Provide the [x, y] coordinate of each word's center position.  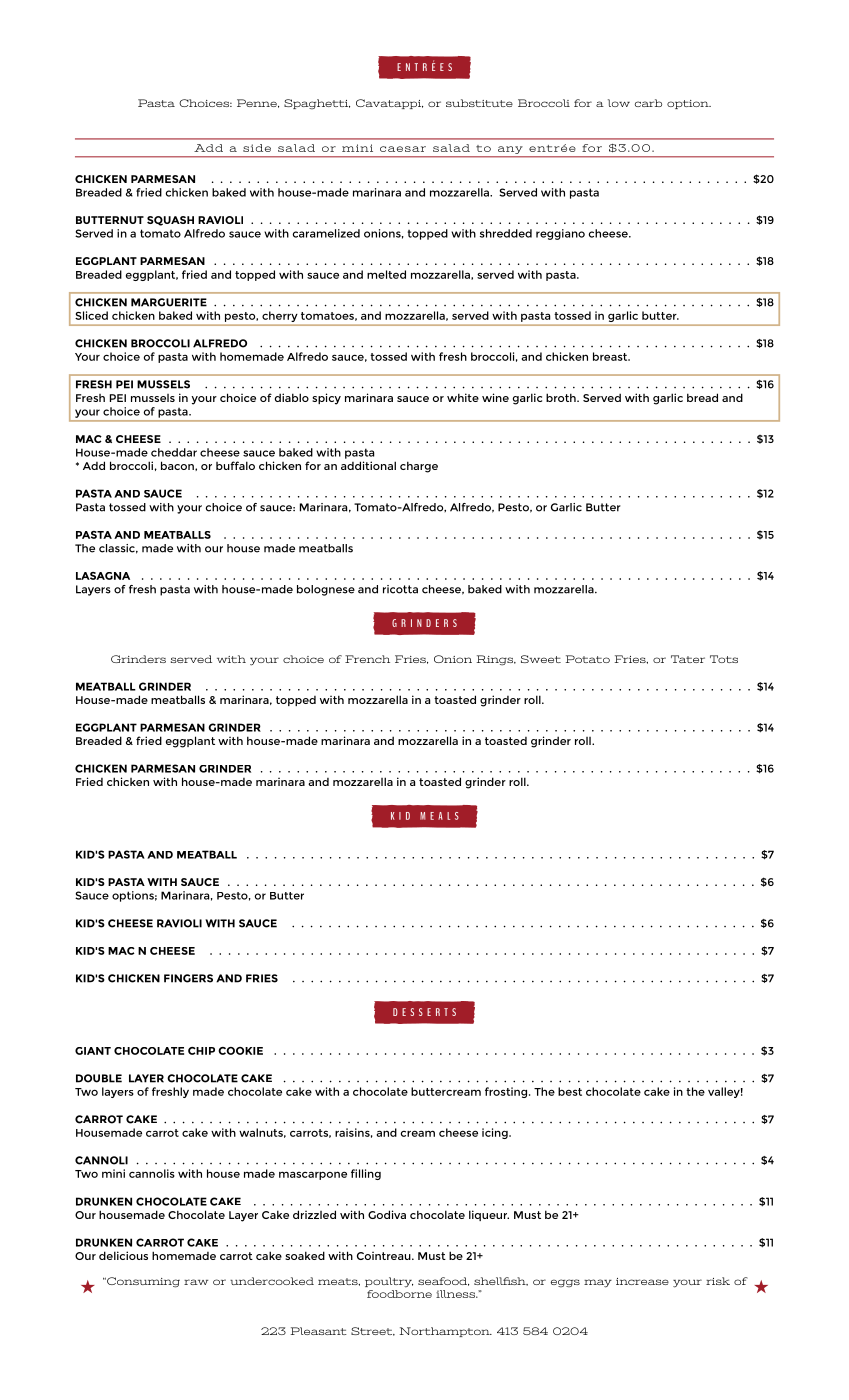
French [367, 659]
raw [196, 1282]
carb [648, 103]
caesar [403, 149]
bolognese [326, 590]
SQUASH [170, 221]
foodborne [399, 1294]
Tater [688, 659]
